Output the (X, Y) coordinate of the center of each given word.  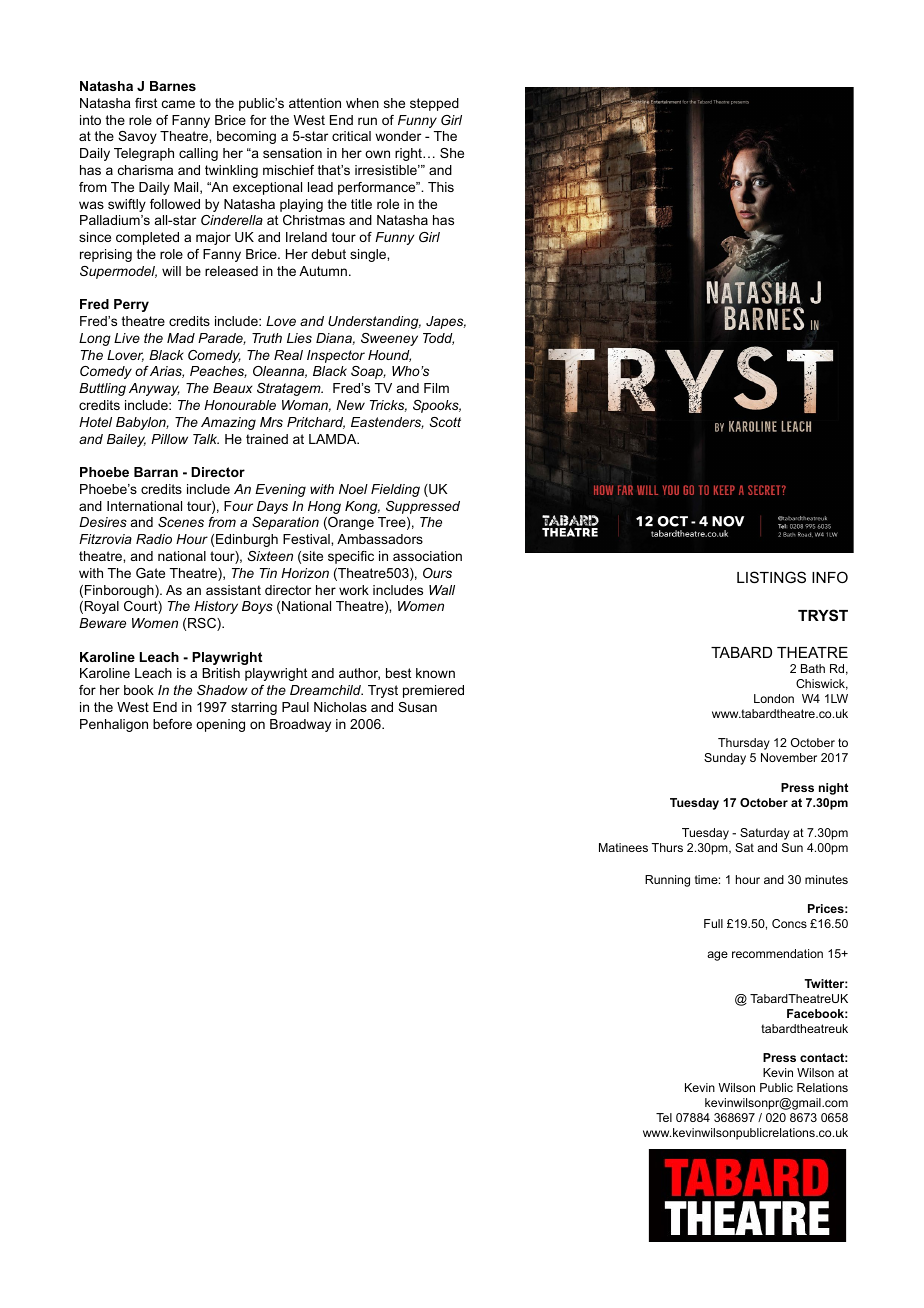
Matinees (623, 847)
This (441, 187)
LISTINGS (771, 577)
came (178, 104)
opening (220, 725)
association (427, 556)
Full (713, 923)
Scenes (181, 522)
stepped (434, 104)
